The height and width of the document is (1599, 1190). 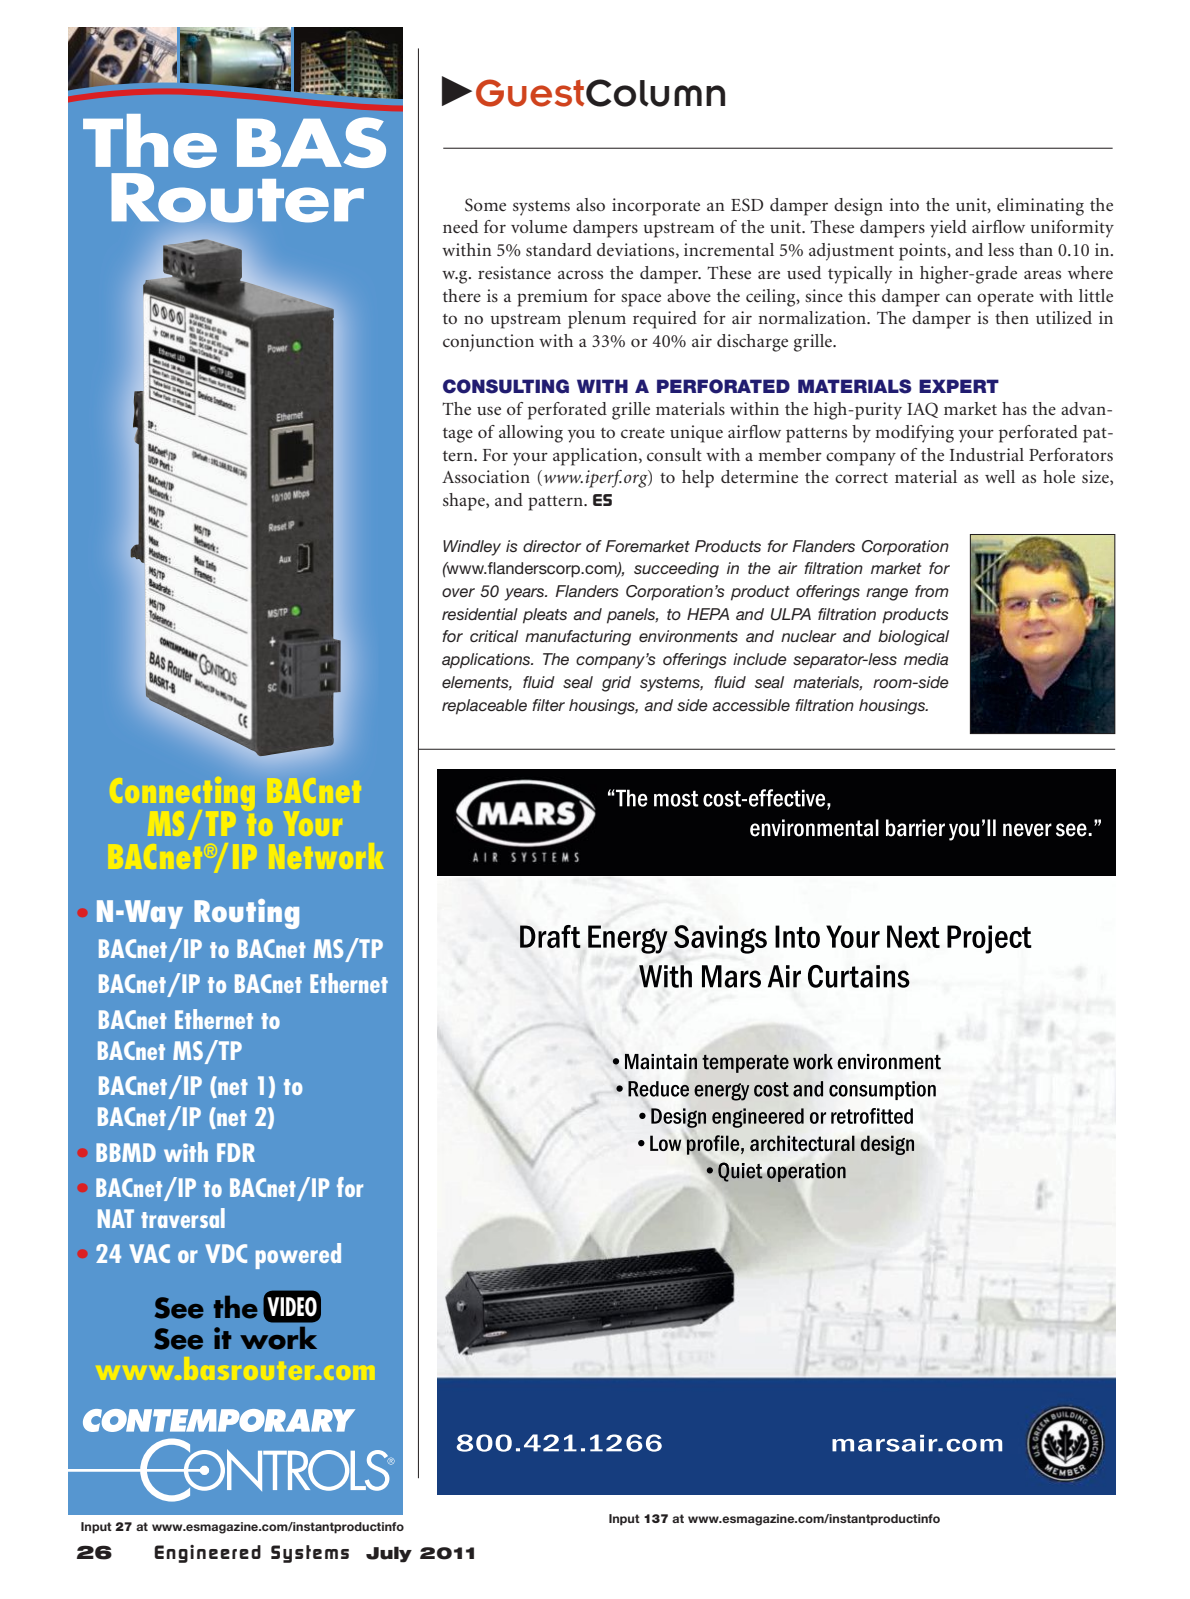 I want to click on yield, so click(x=948, y=229).
